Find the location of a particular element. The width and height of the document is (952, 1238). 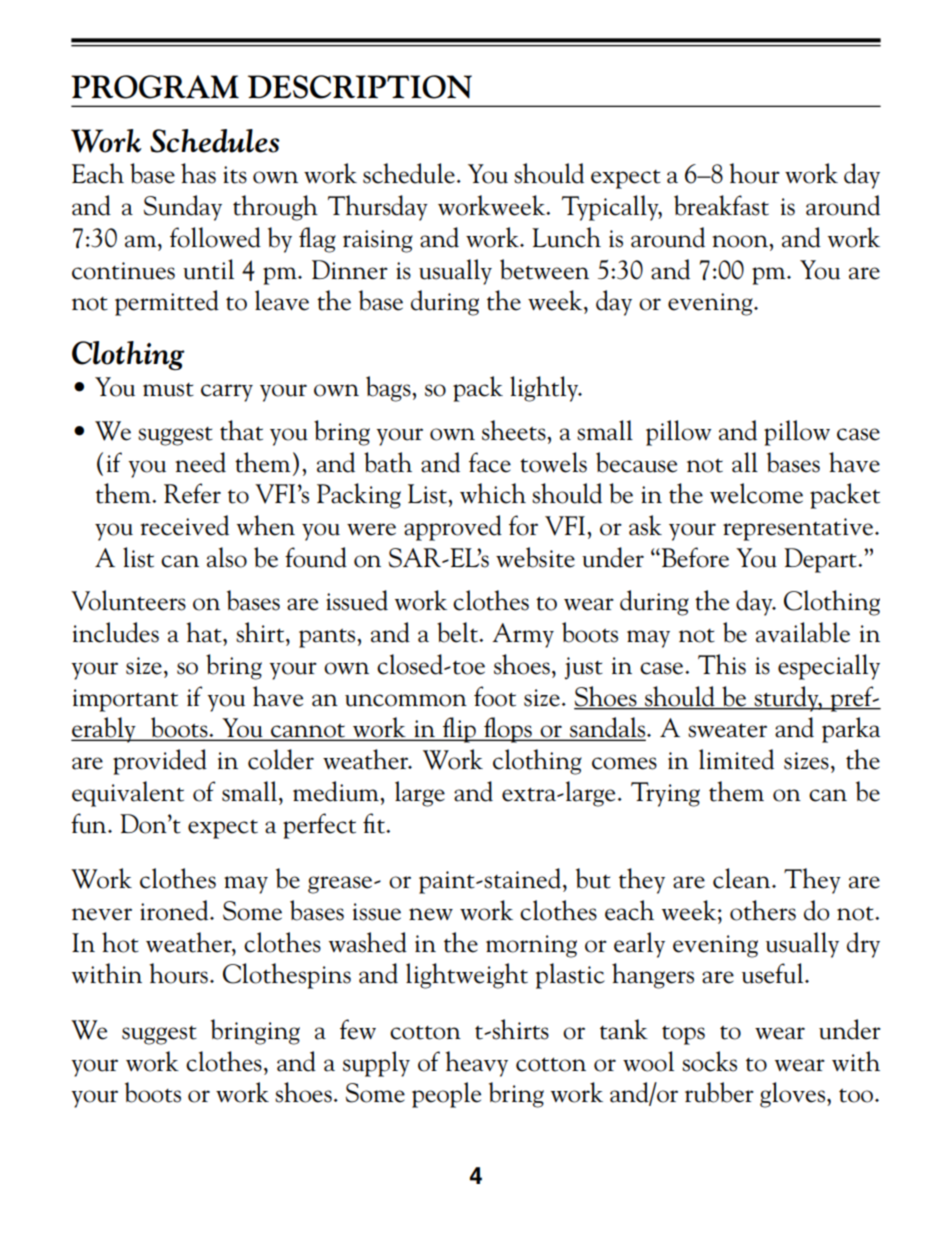

heavy is located at coordinates (476, 1064).
